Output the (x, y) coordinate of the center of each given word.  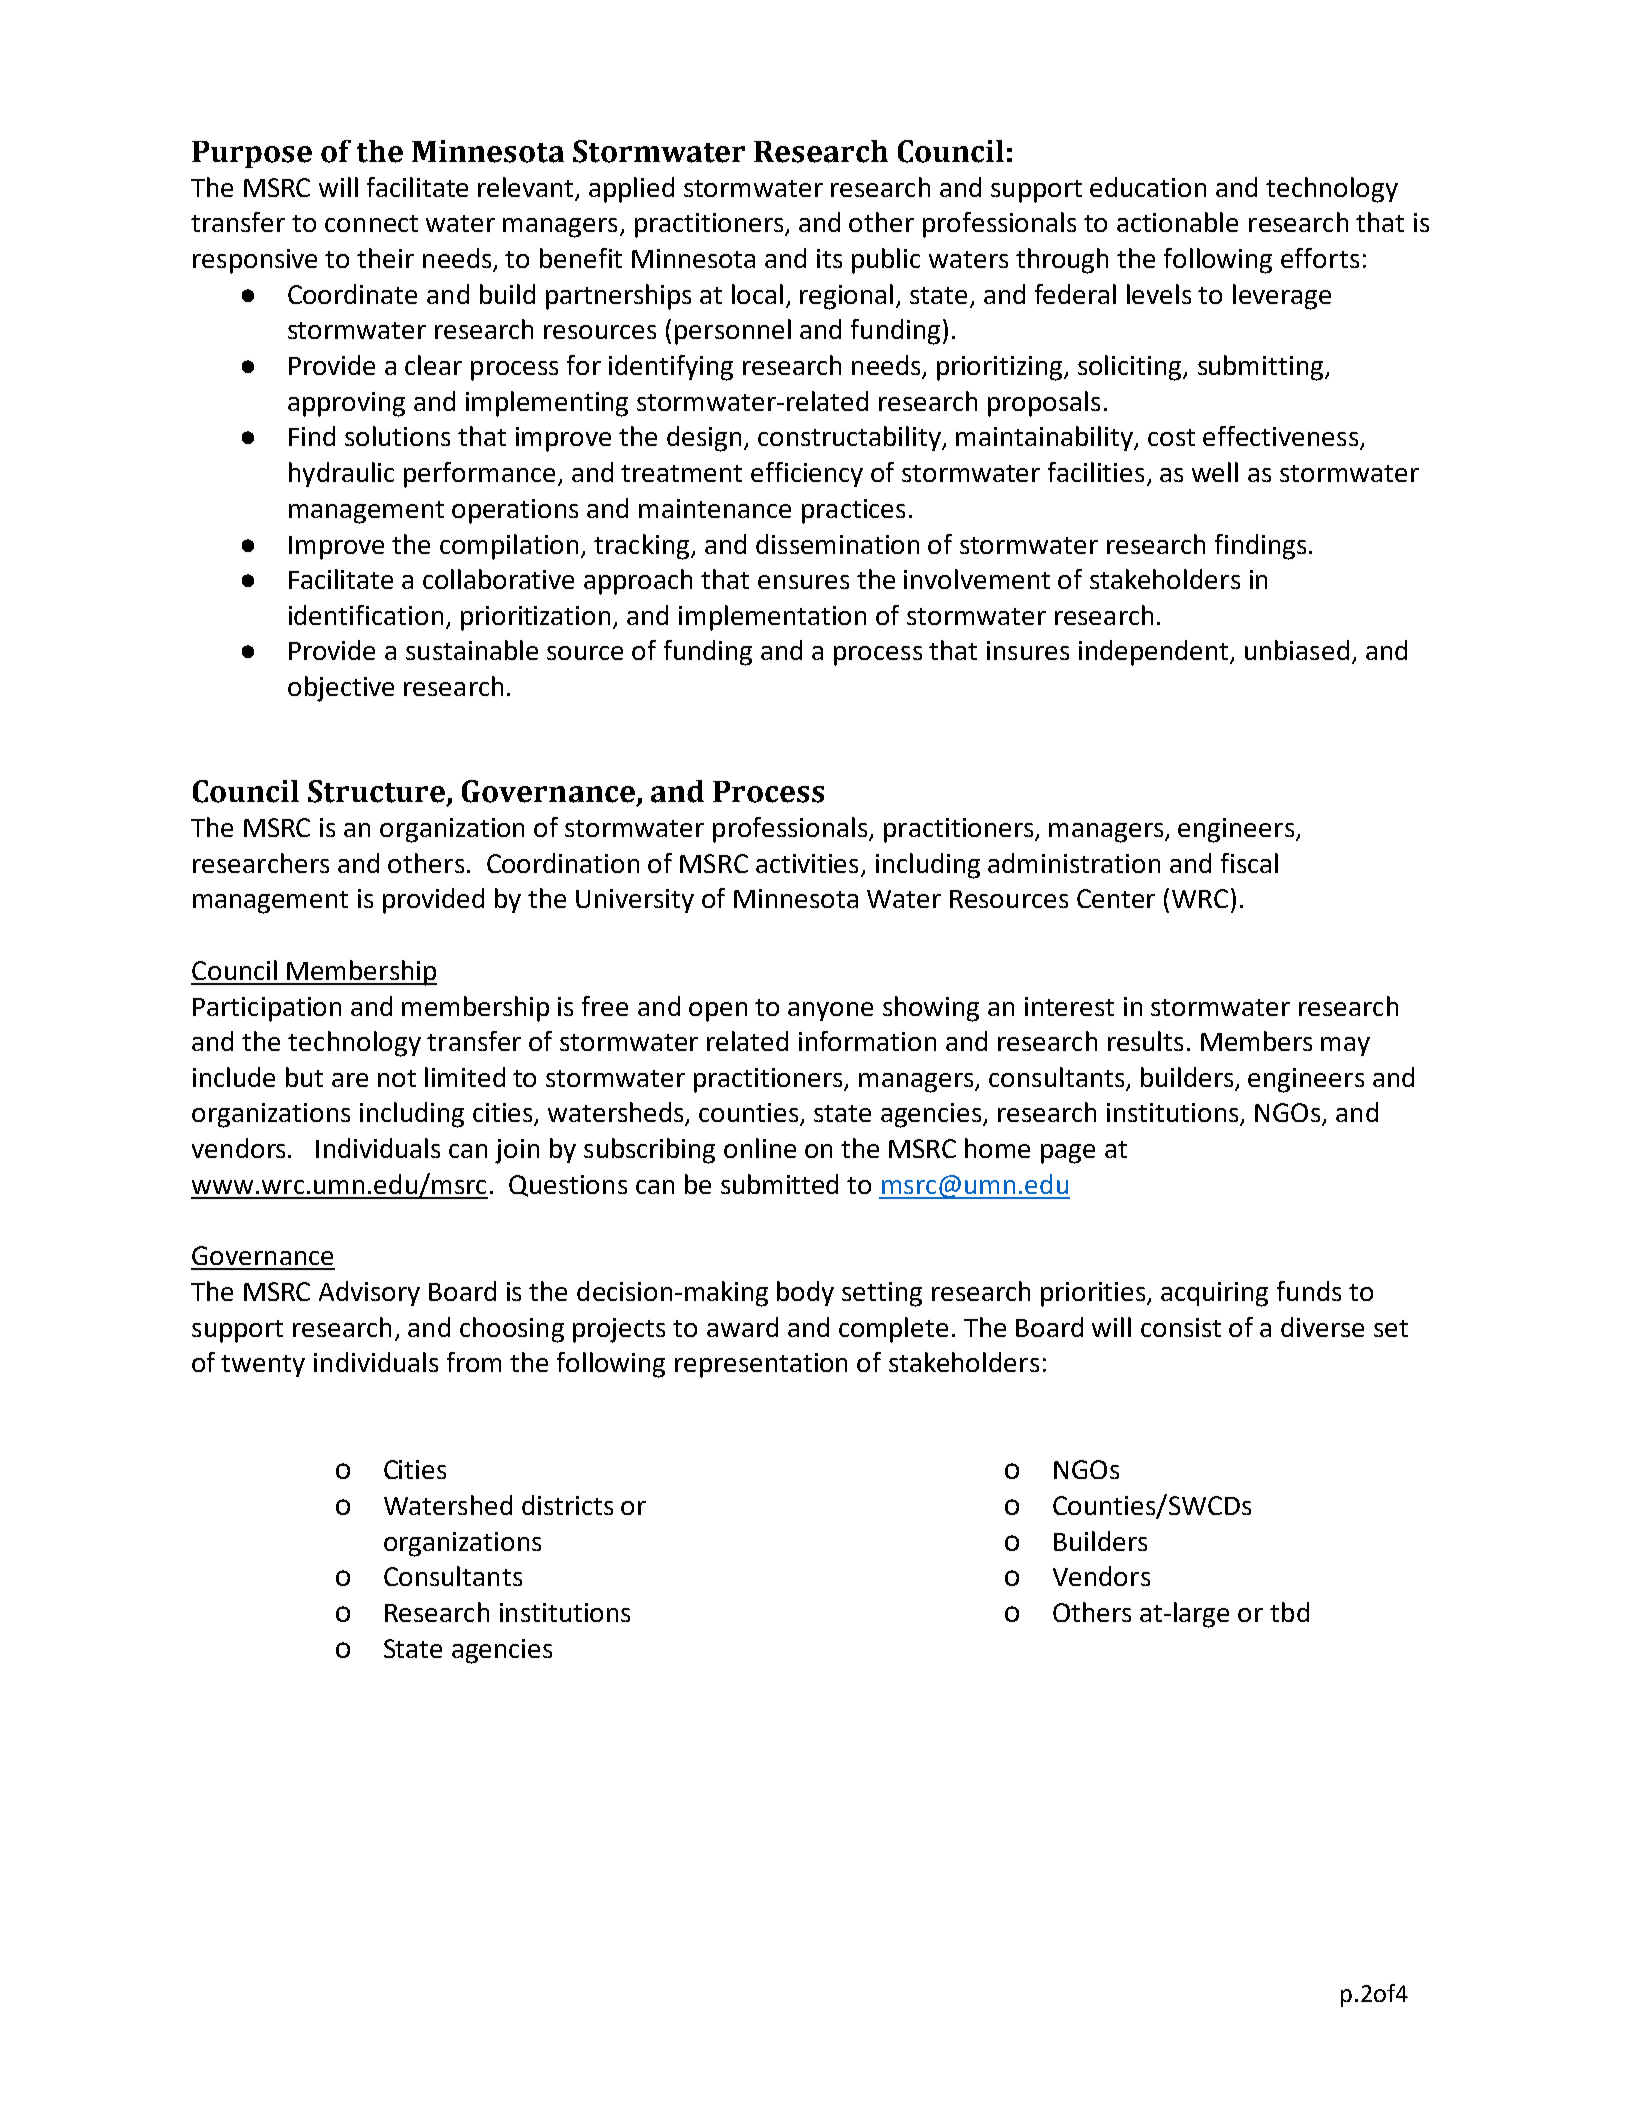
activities (807, 863)
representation (761, 1365)
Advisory (369, 1293)
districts (567, 1505)
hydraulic (341, 474)
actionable (1177, 222)
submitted (779, 1184)
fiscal (1249, 863)
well (1215, 472)
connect (371, 223)
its (829, 258)
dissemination (837, 544)
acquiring (1214, 1294)
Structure (378, 792)
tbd (1289, 1612)
